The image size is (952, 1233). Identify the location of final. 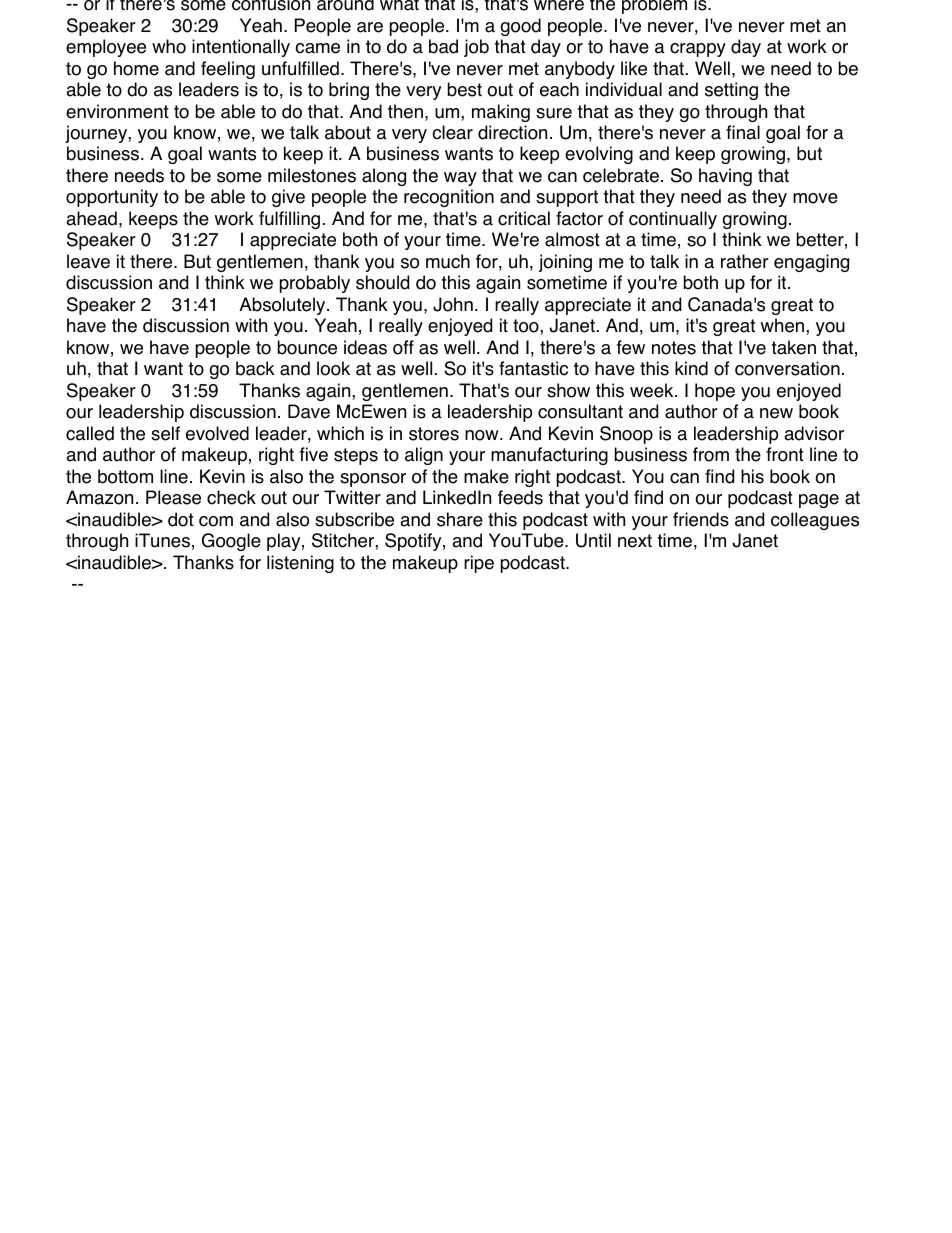
(743, 132).
